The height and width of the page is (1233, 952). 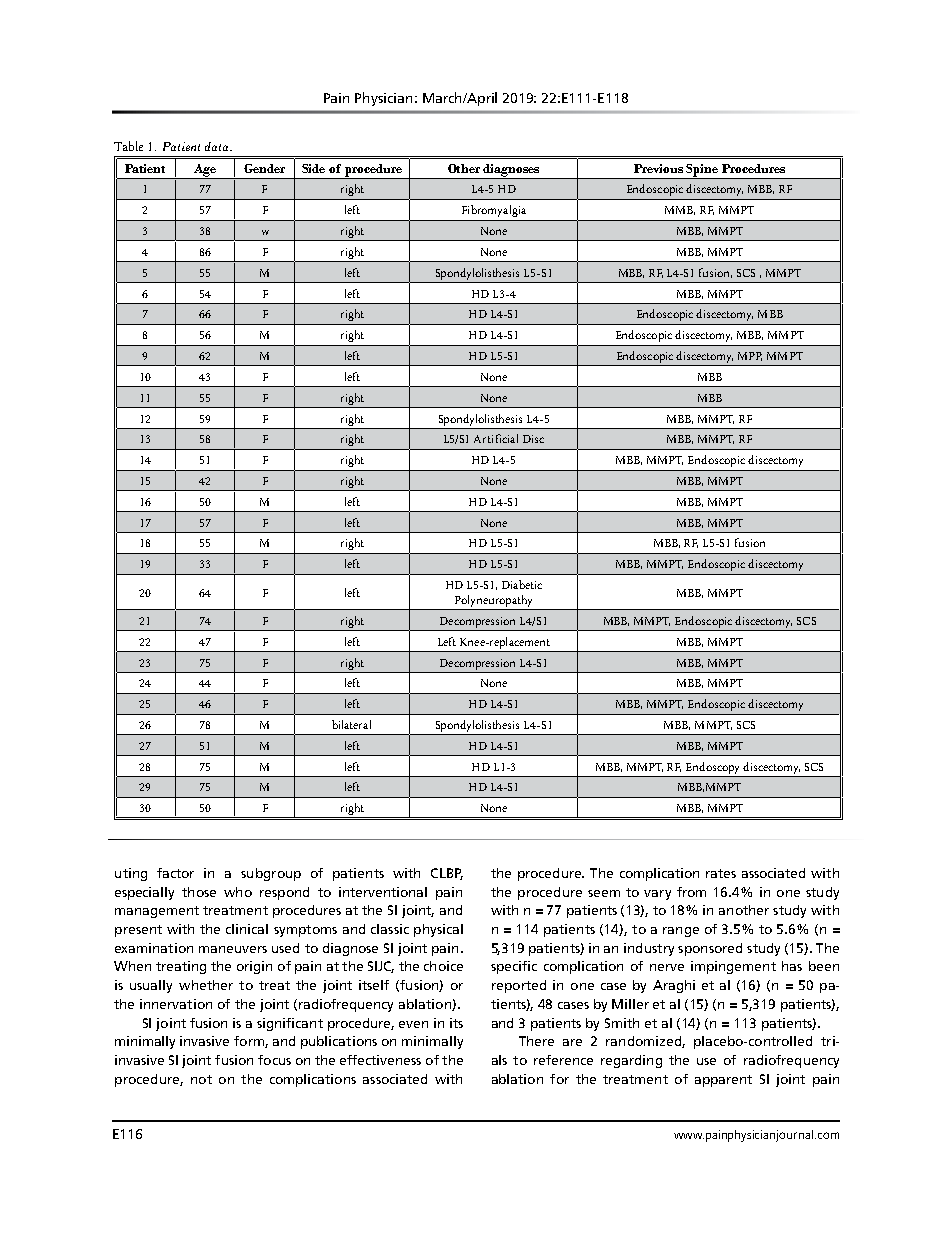 I want to click on bilateral, so click(x=351, y=724).
